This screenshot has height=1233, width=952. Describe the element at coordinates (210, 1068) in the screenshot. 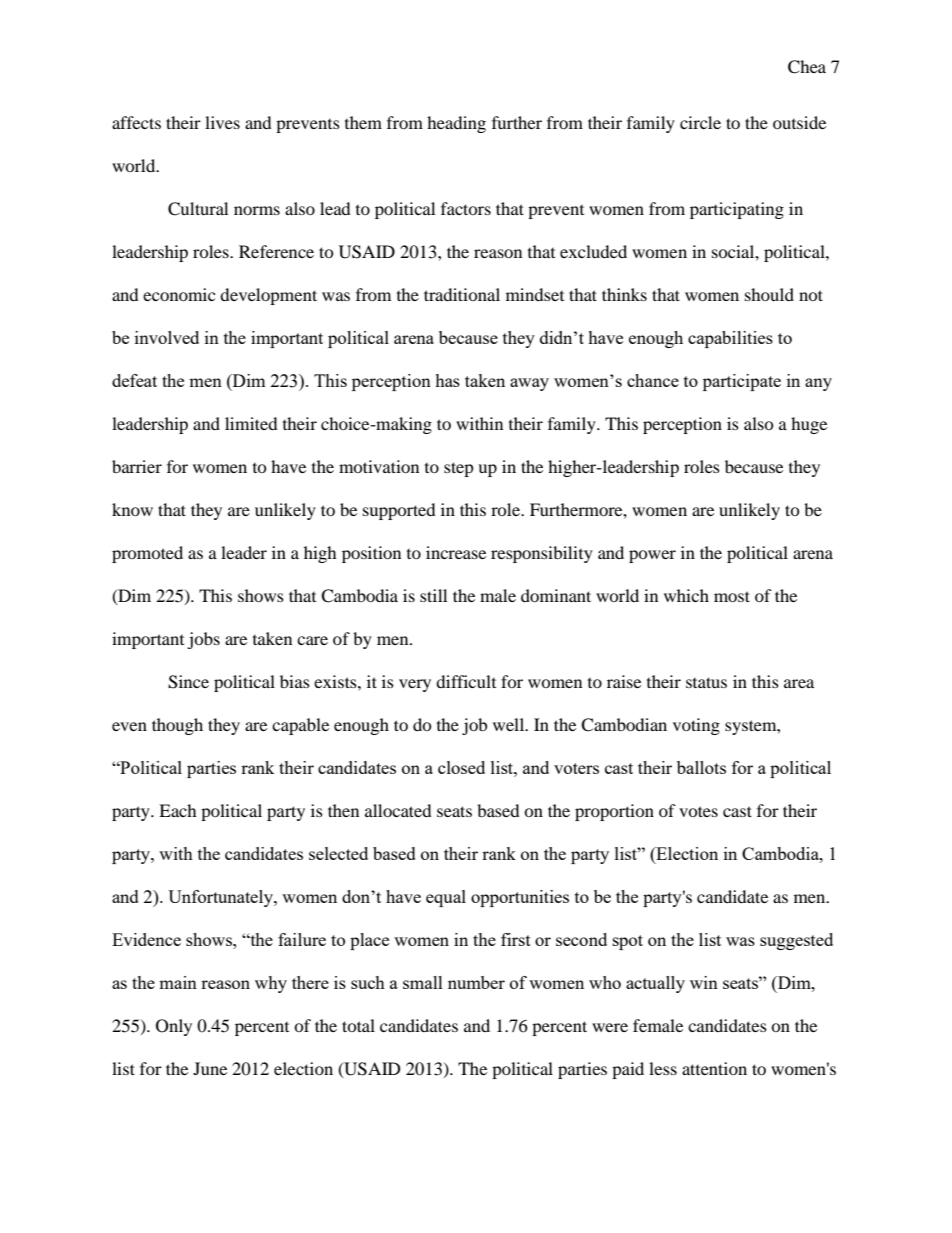

I see `June` at that location.
